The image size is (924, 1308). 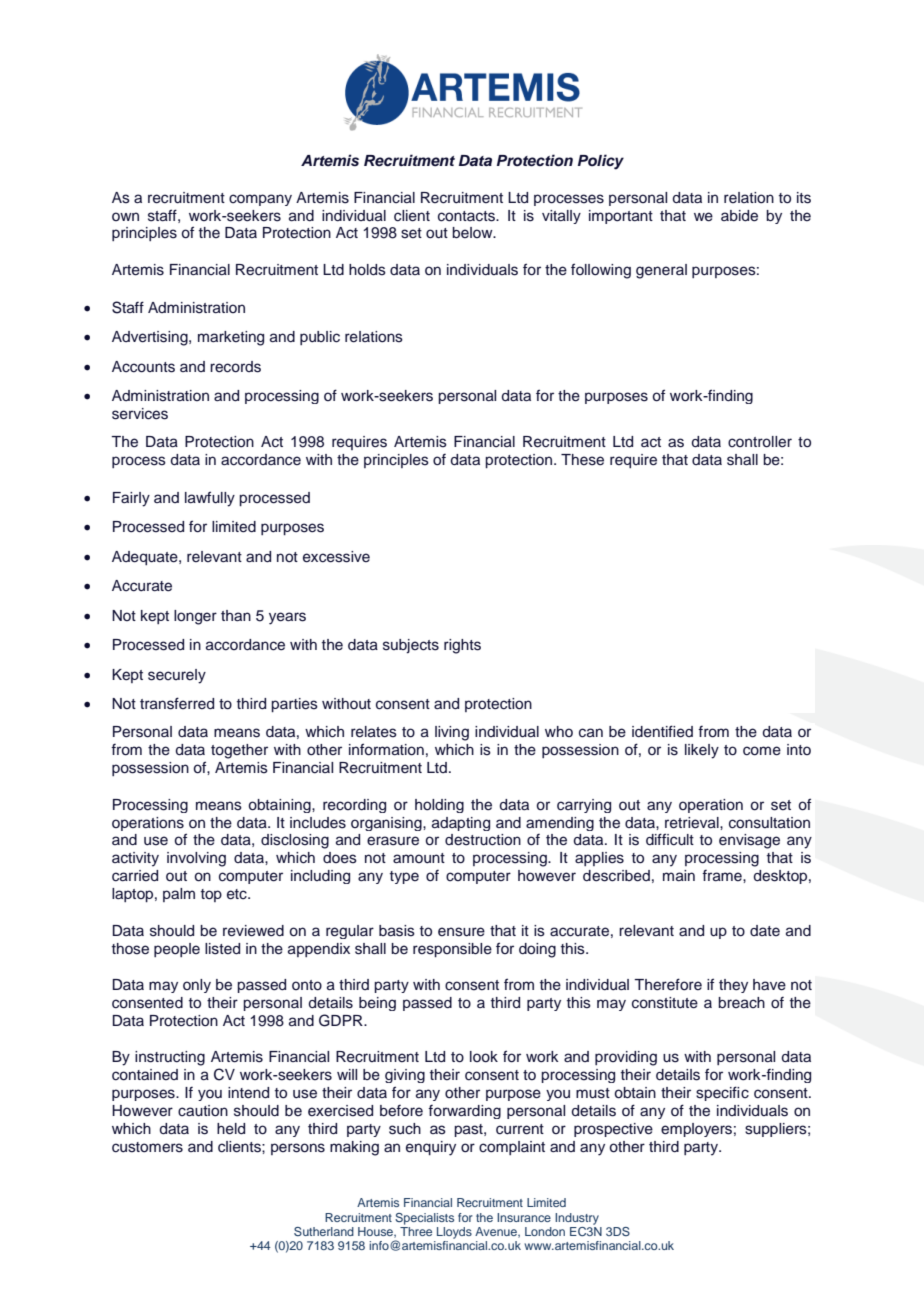 What do you see at coordinates (260, 200) in the screenshot?
I see `company` at bounding box center [260, 200].
